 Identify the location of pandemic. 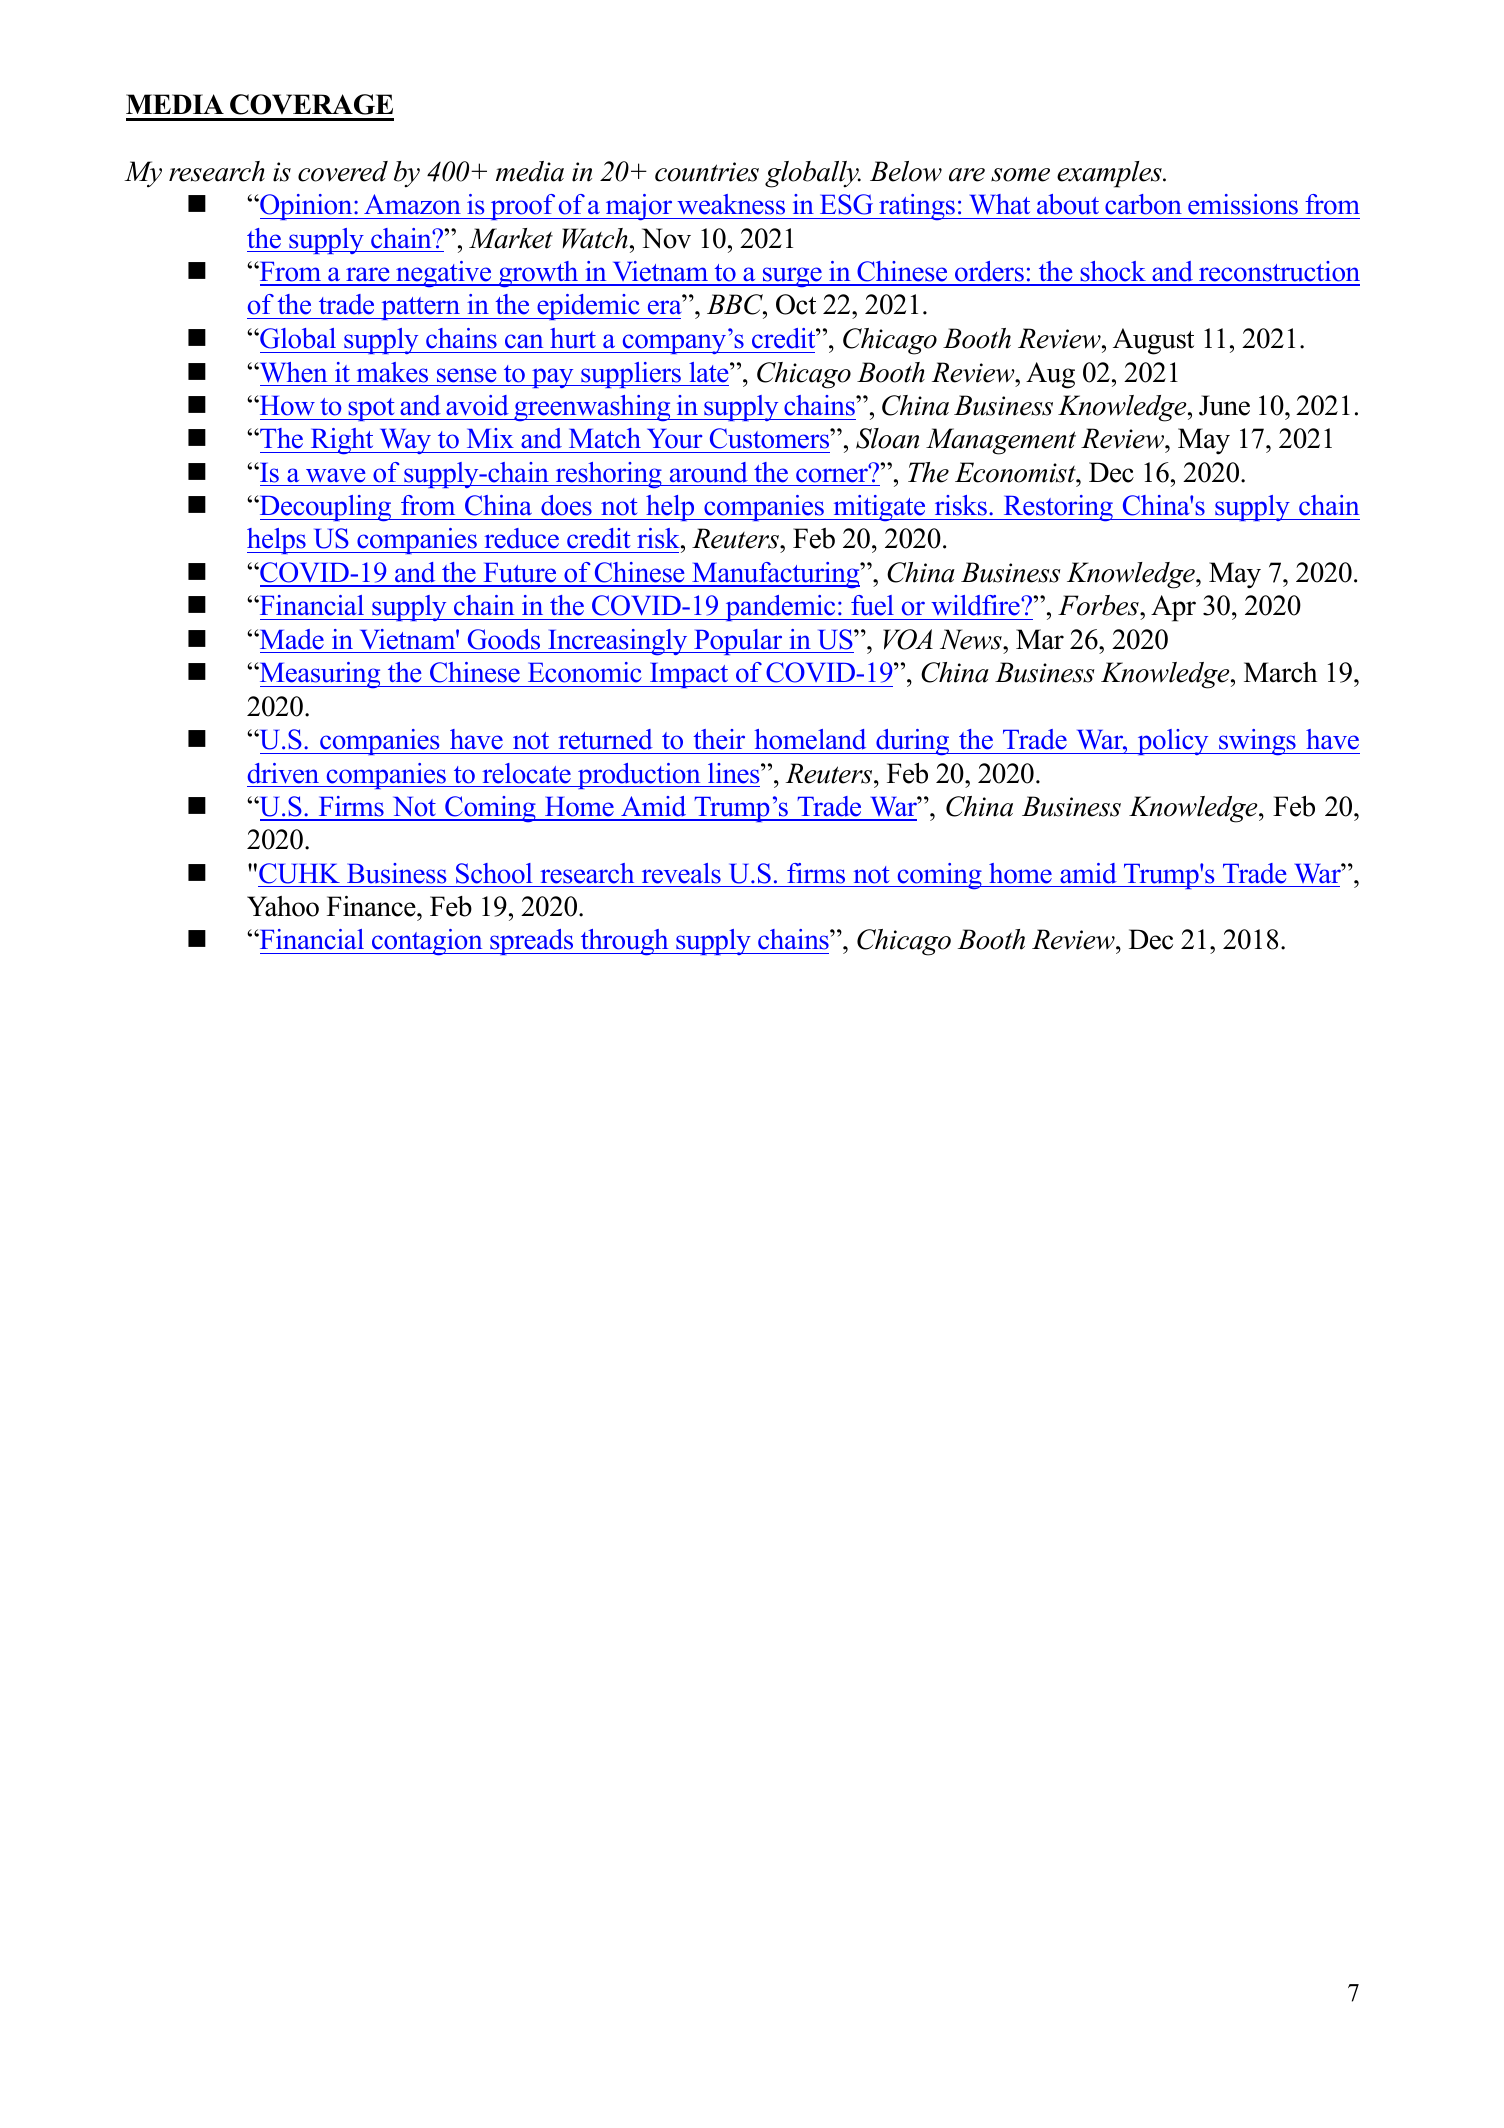
(780, 608).
